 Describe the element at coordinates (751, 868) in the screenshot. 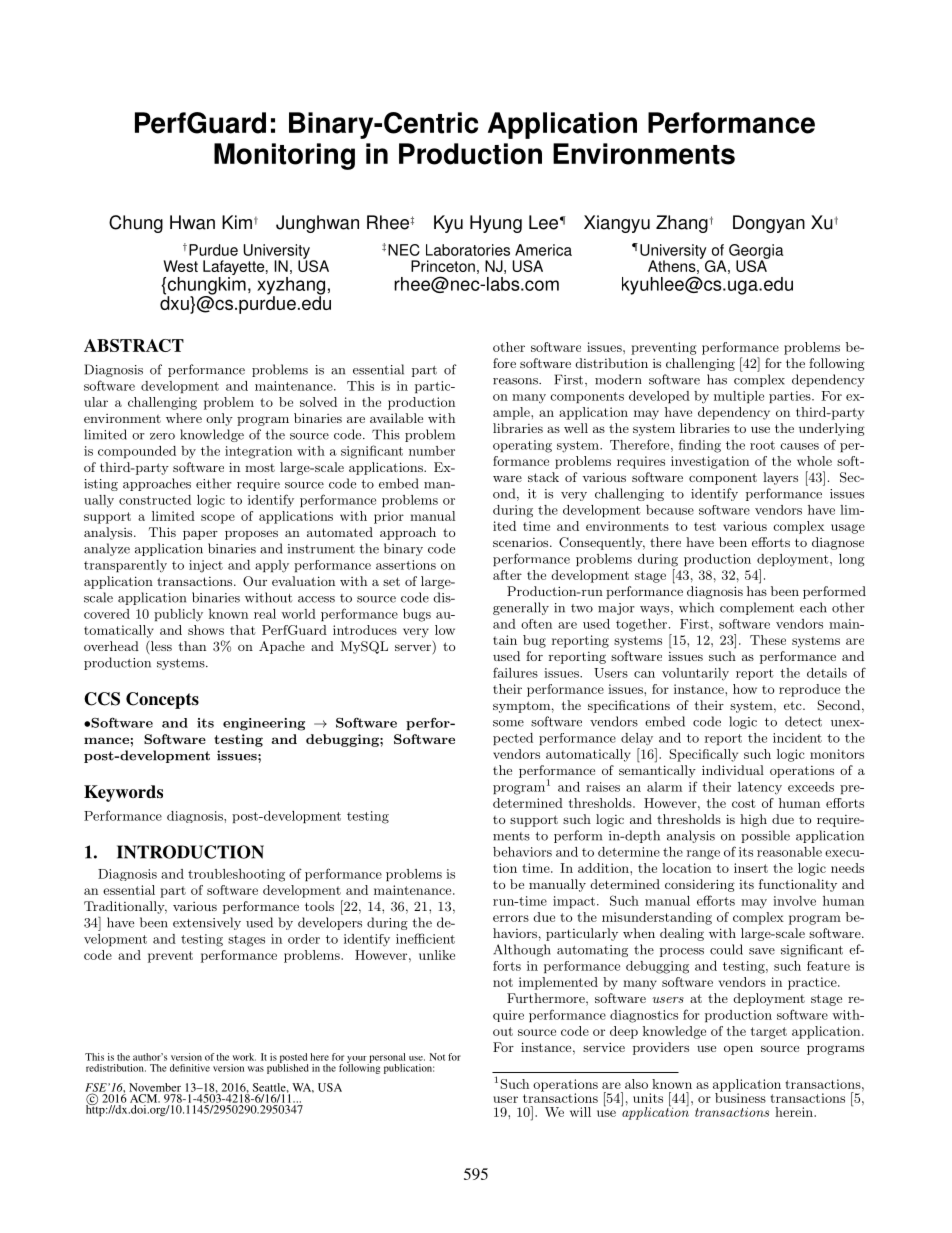

I see `insert` at that location.
